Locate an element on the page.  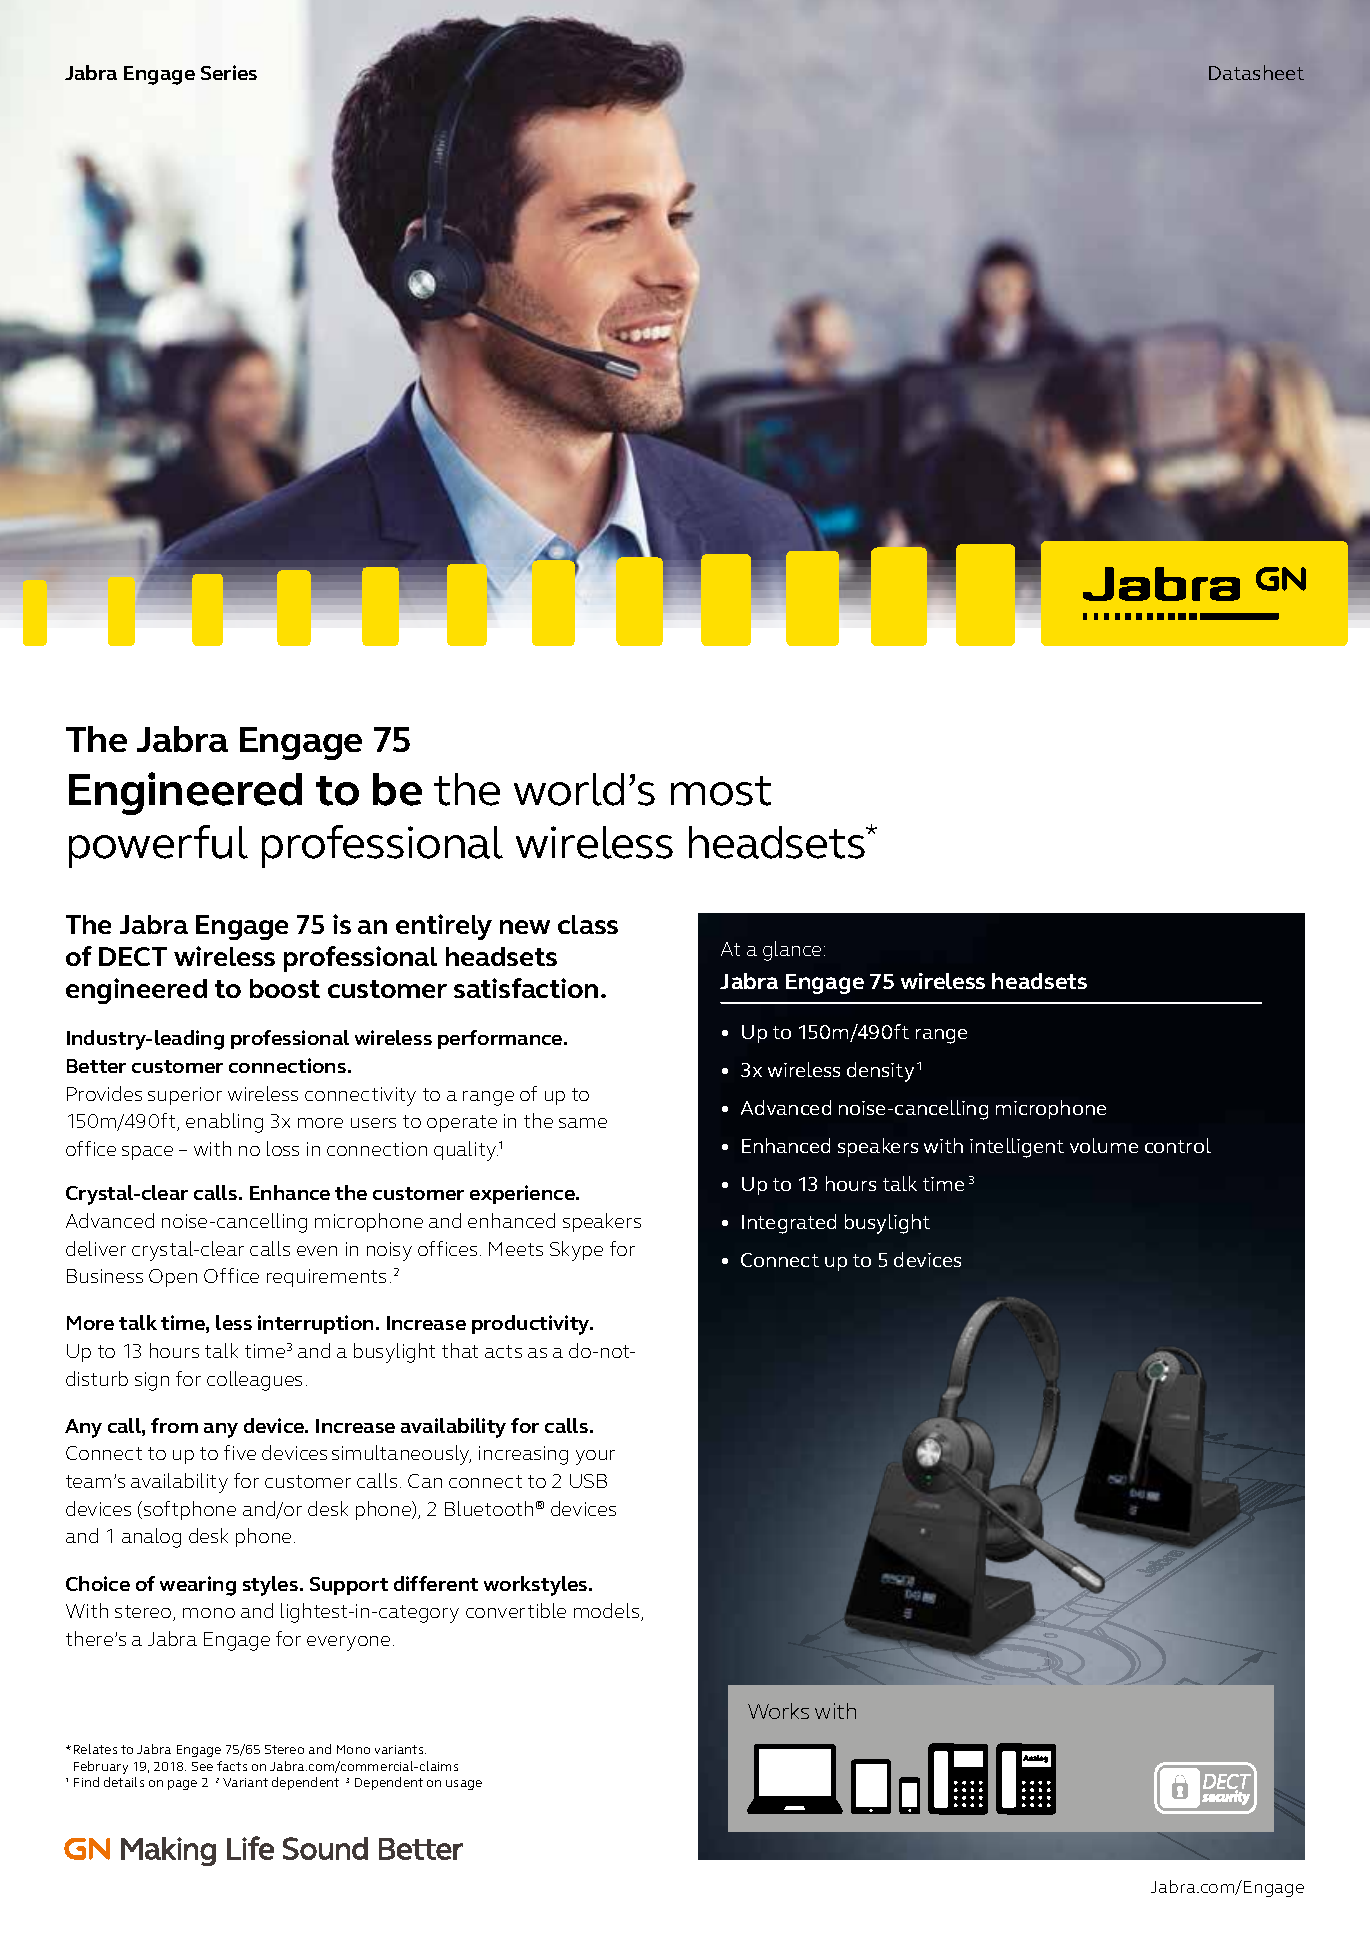
See is located at coordinates (202, 1766).
